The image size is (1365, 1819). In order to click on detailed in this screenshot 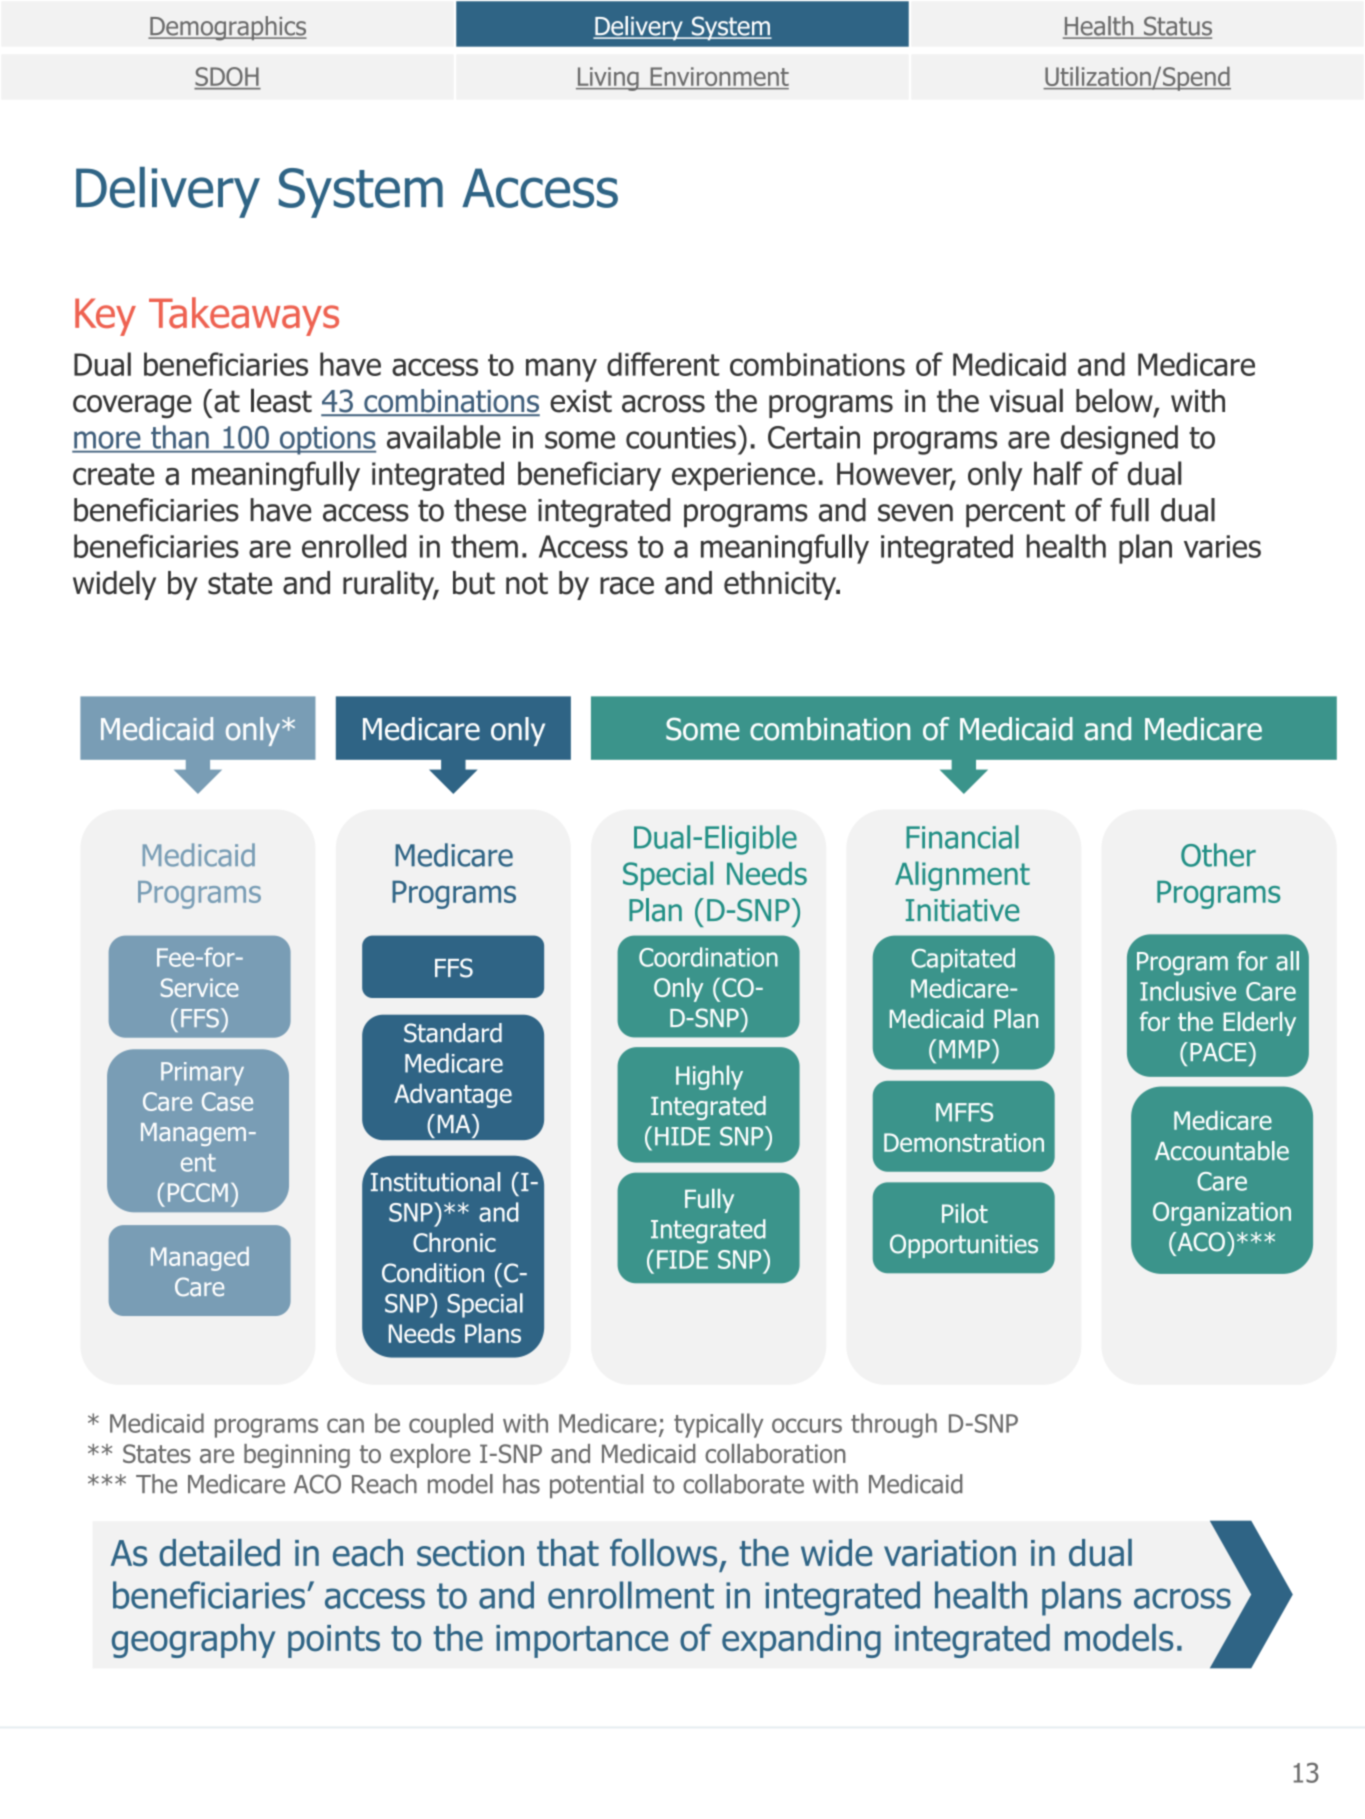, I will do `click(219, 1553)`.
